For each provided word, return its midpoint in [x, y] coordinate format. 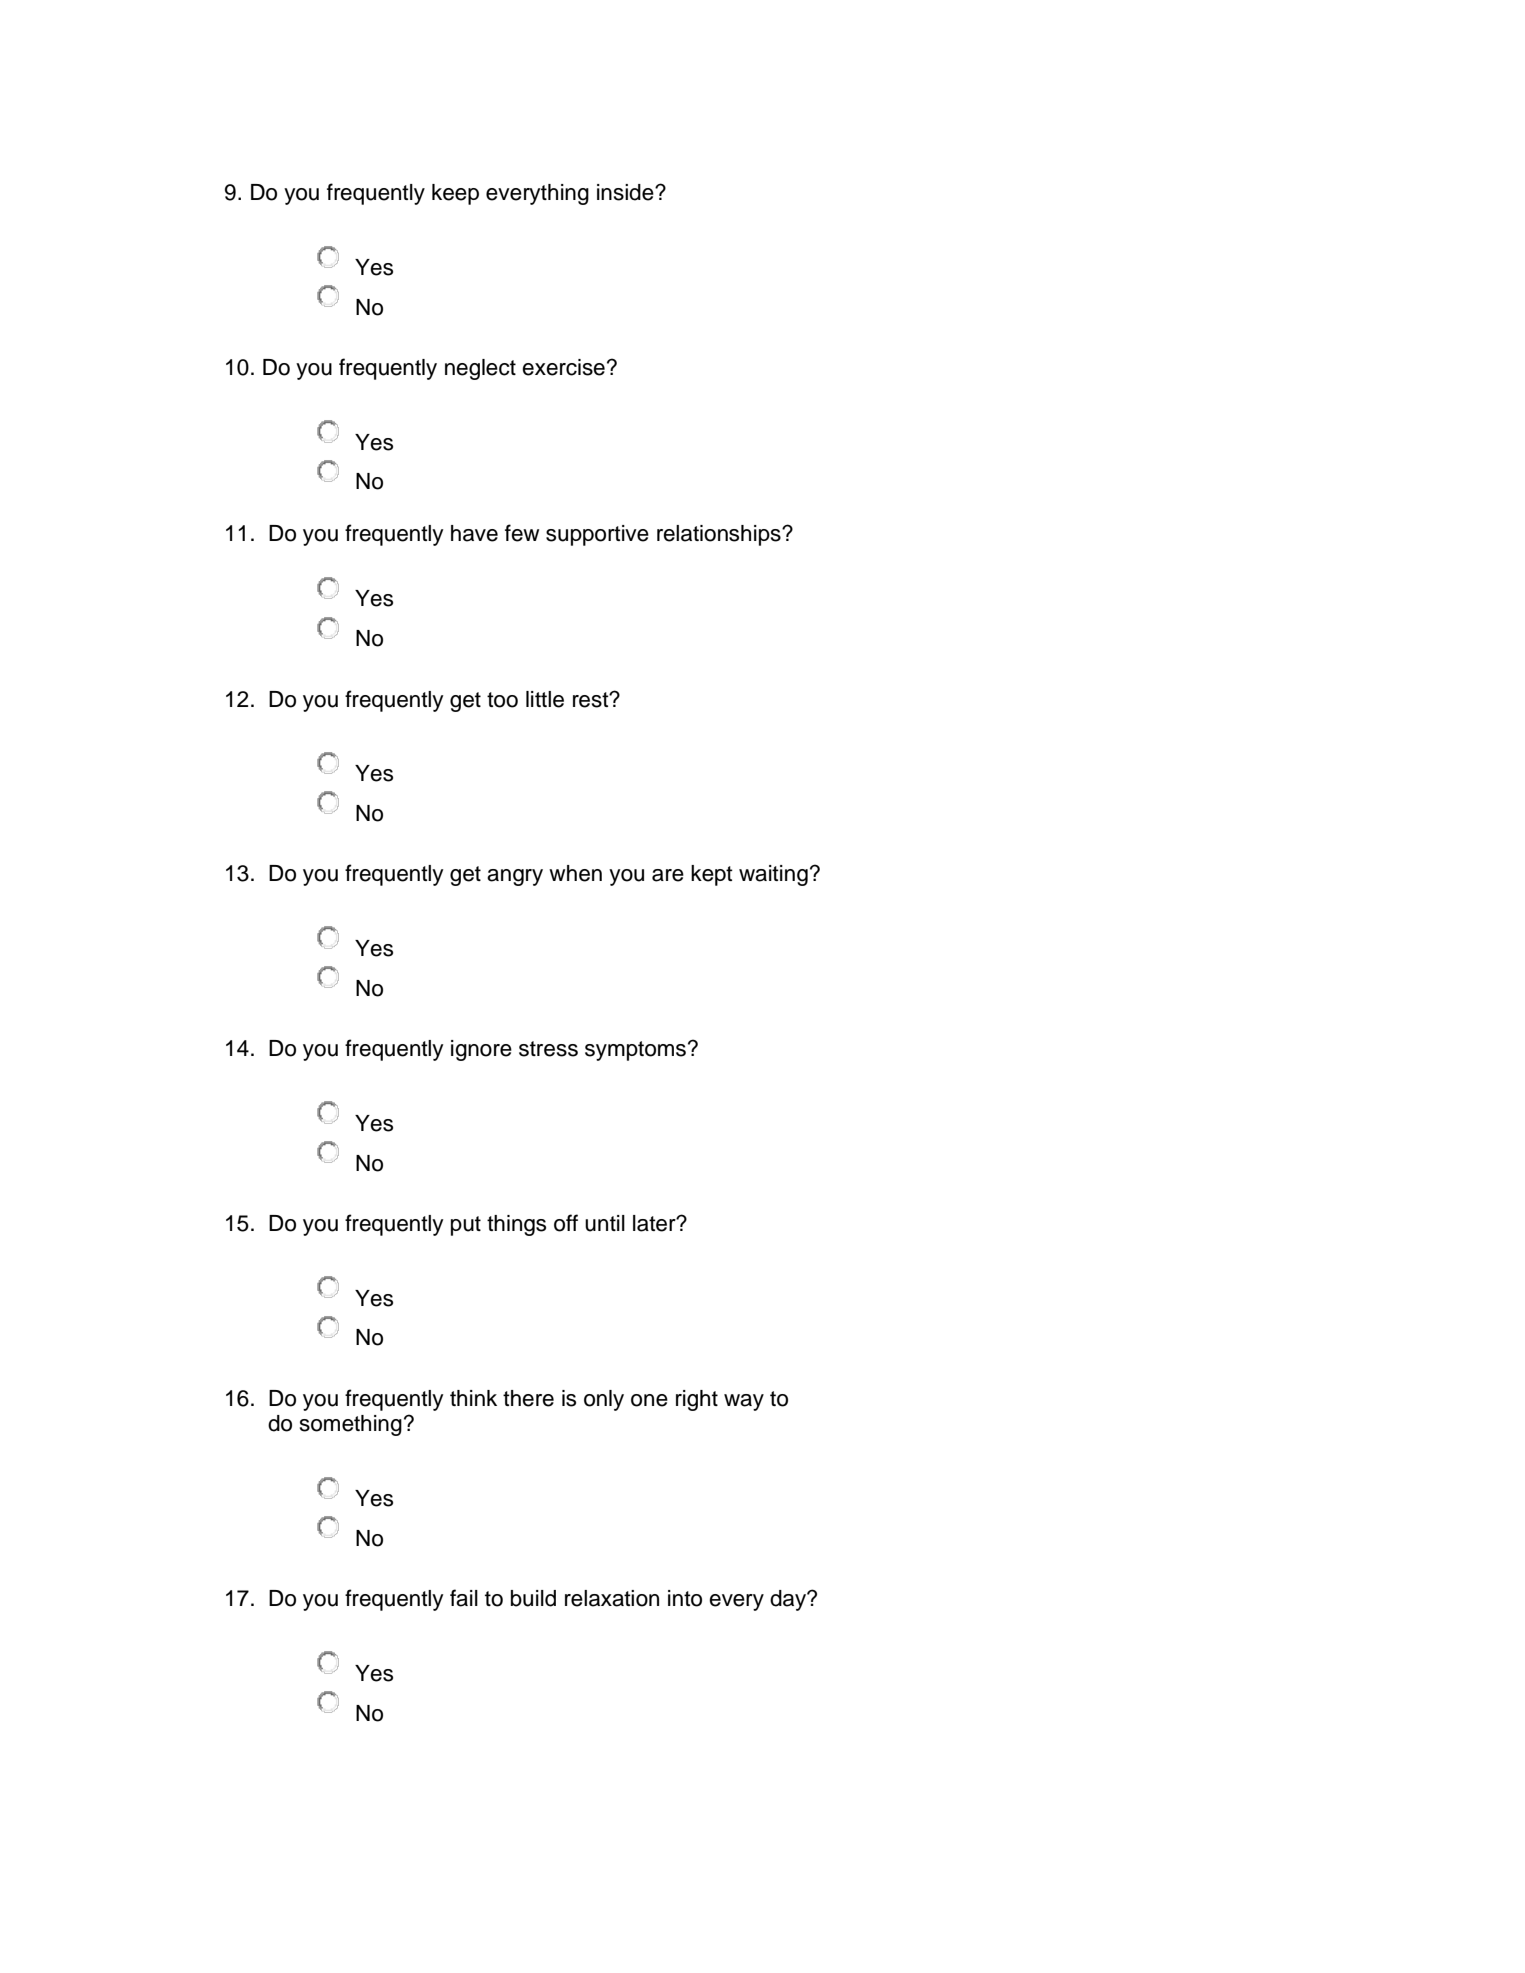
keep [455, 194]
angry [515, 877]
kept [712, 875]
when [575, 873]
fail [464, 1598]
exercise [563, 367]
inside [626, 192]
